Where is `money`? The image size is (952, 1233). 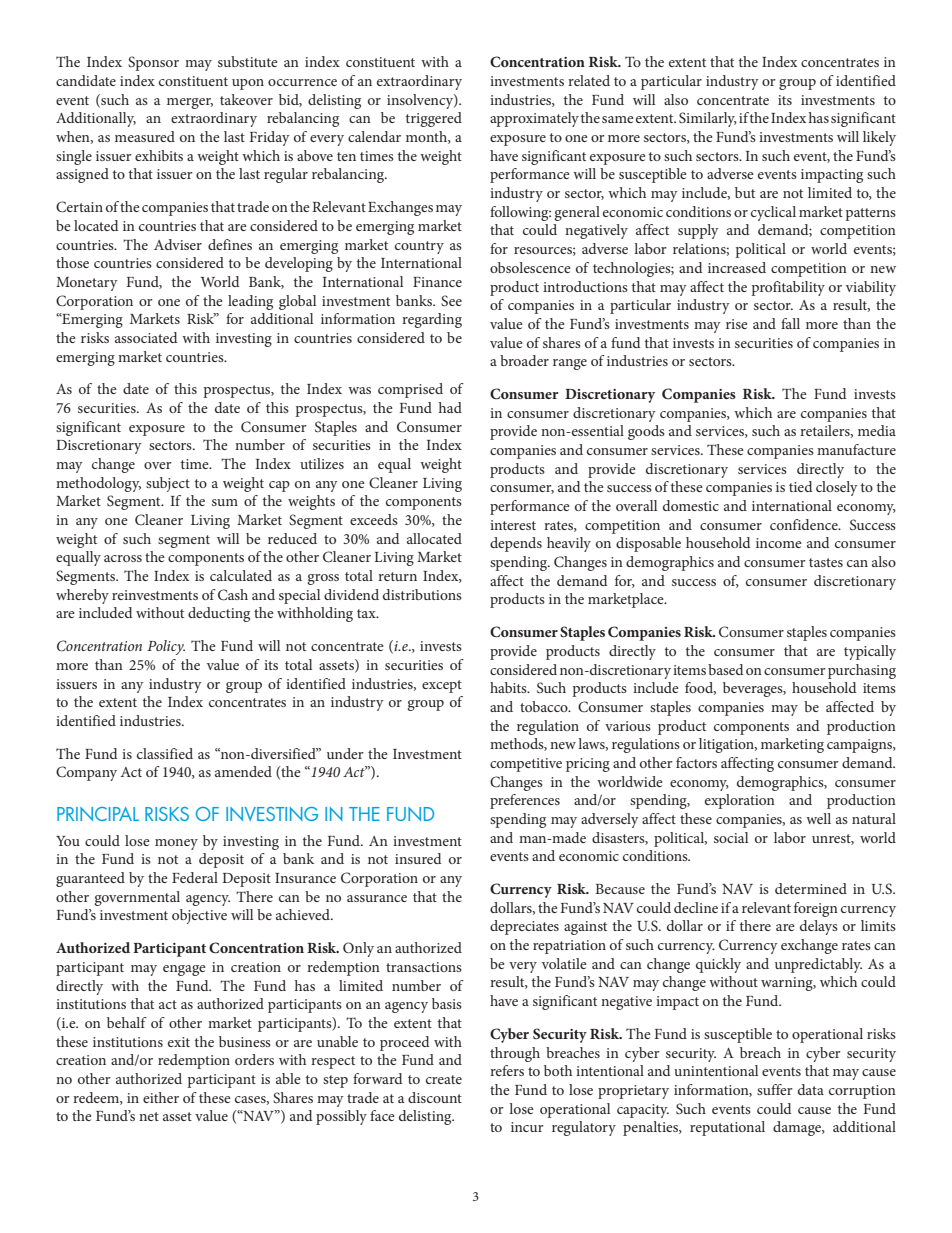 money is located at coordinates (176, 844).
